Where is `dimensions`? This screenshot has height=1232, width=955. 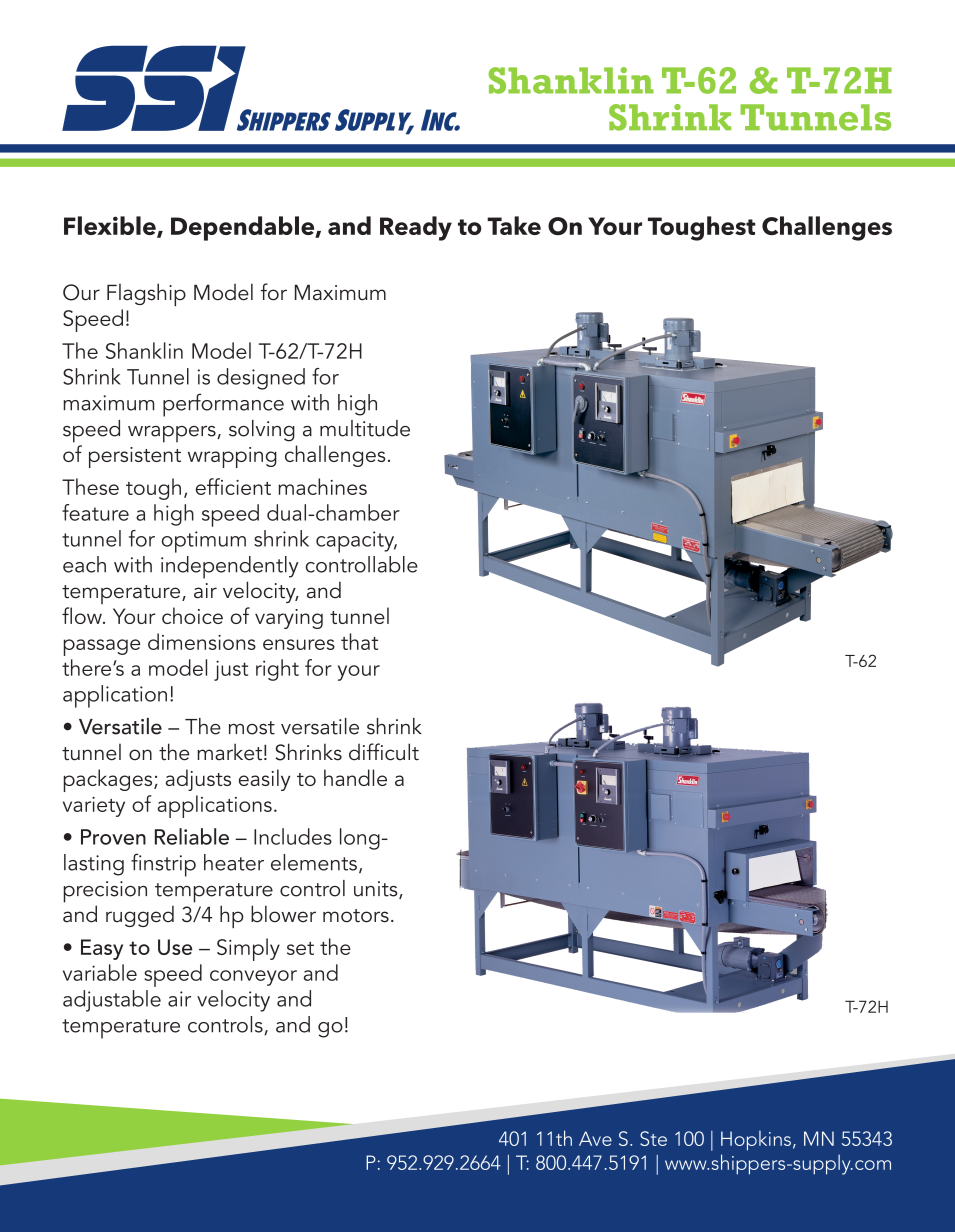
dimensions is located at coordinates (202, 641).
